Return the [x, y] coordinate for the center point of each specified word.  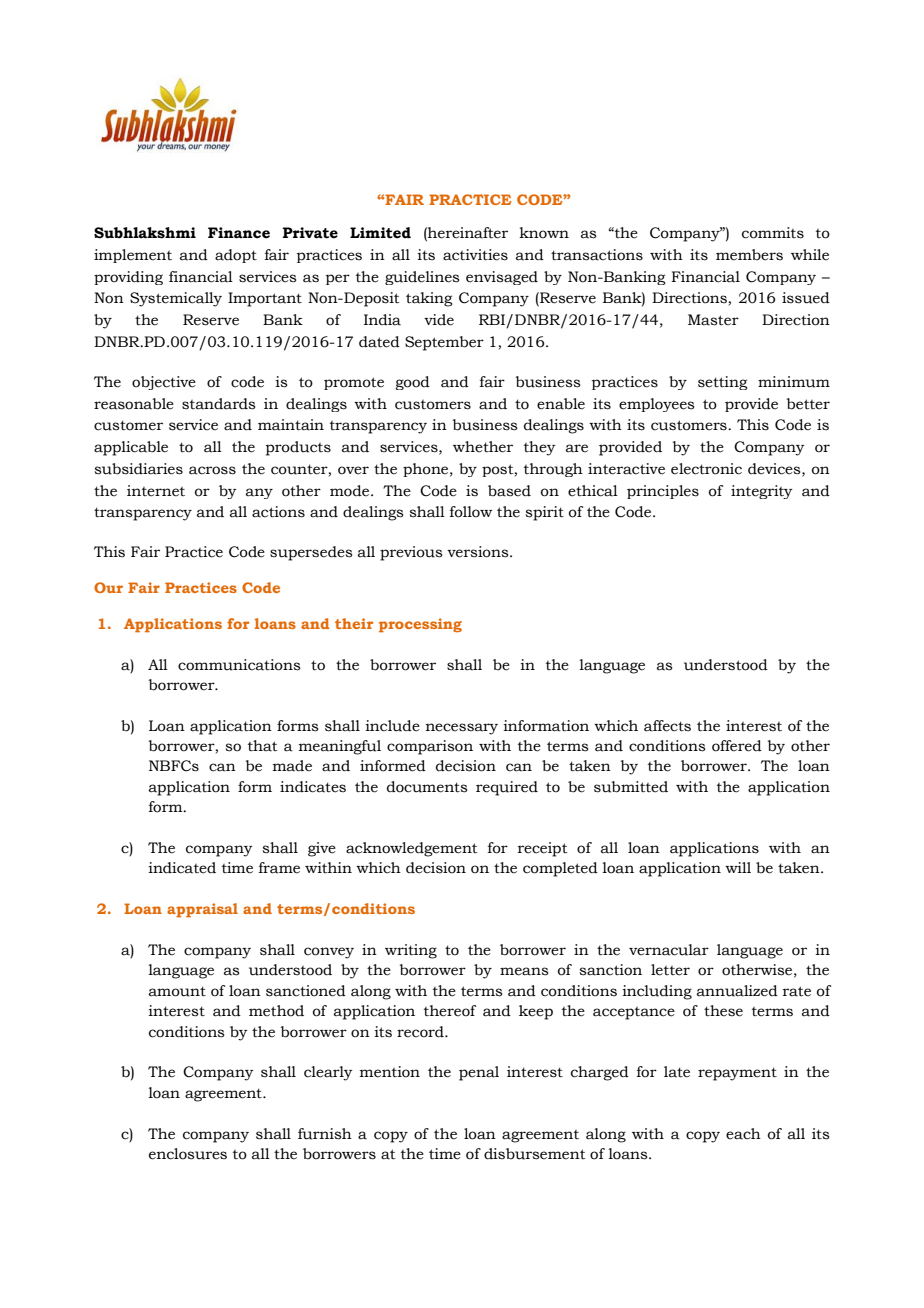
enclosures [188, 1154]
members [749, 255]
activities [475, 255]
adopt [236, 256]
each [743, 1134]
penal [479, 1073]
